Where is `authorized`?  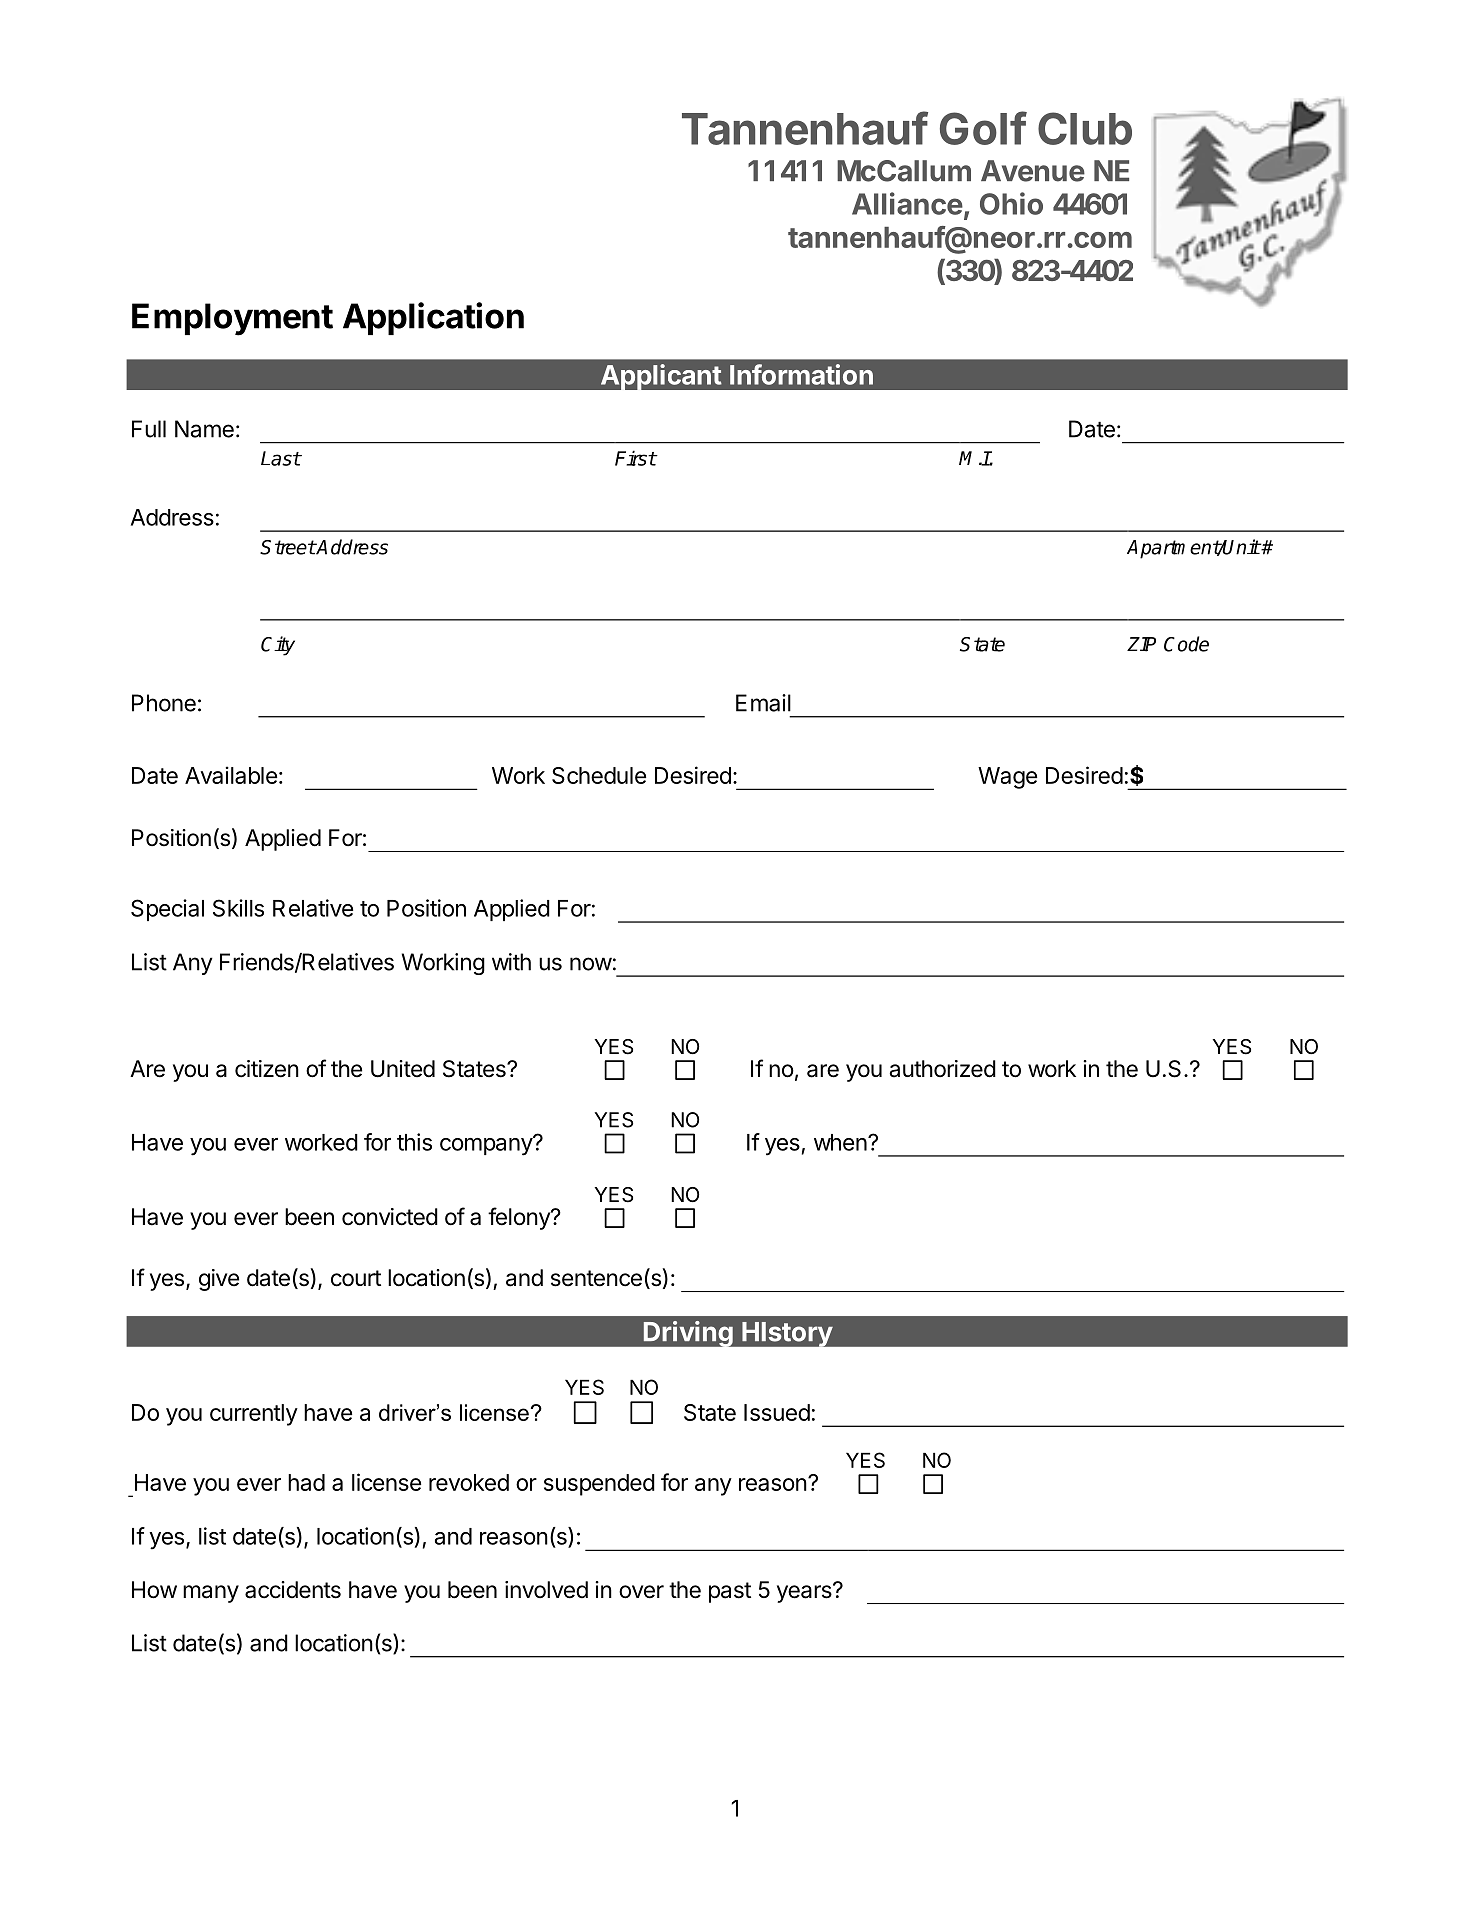 authorized is located at coordinates (942, 1069).
